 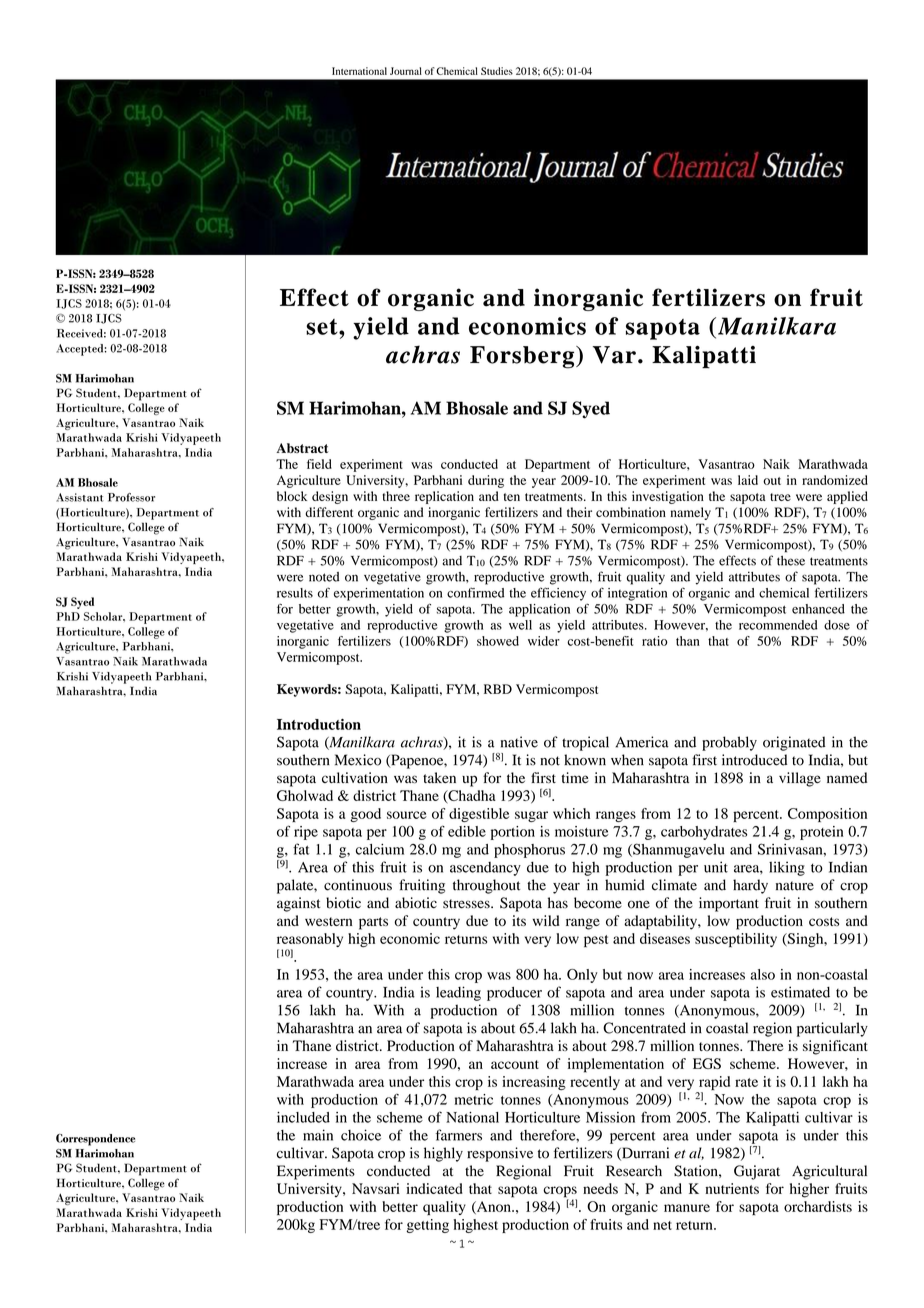 I want to click on Studies, so click(x=497, y=71).
